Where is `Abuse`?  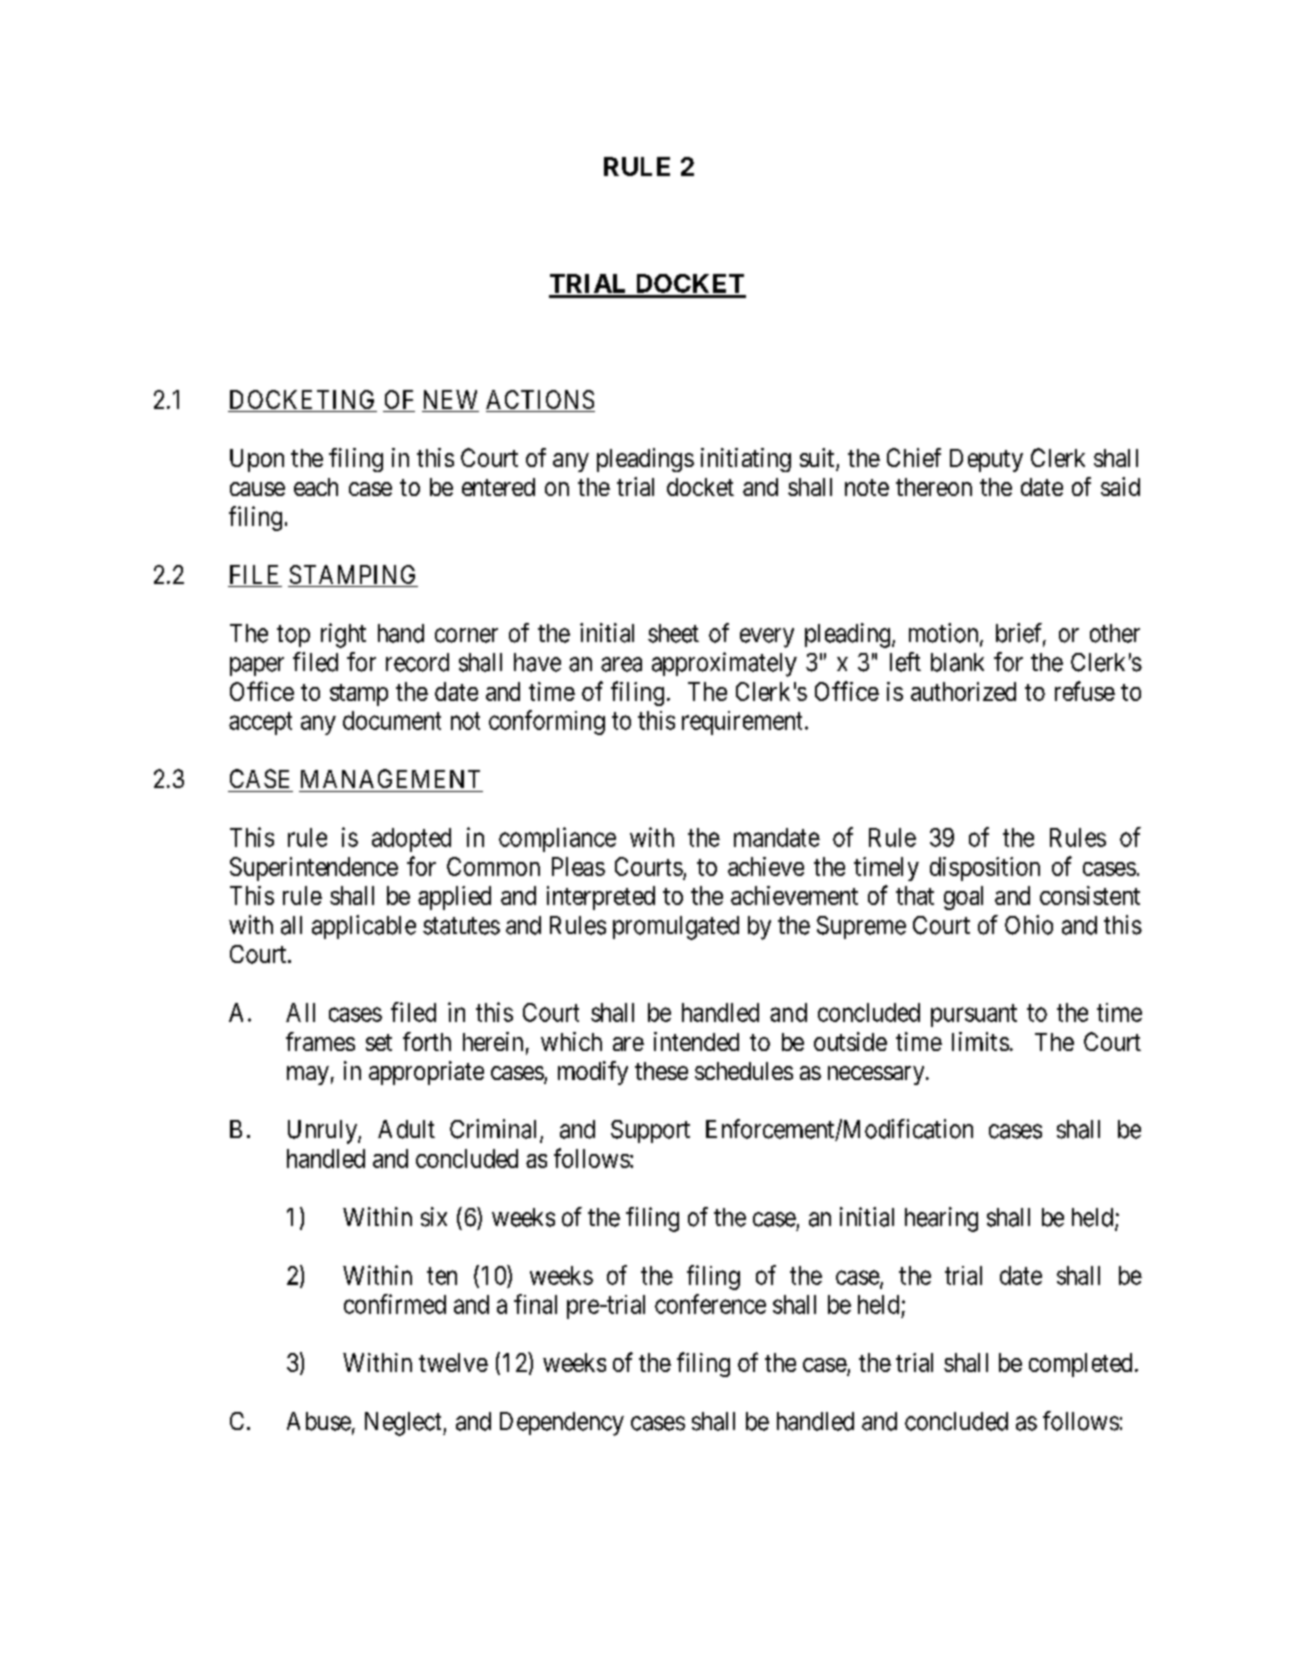
Abuse is located at coordinates (319, 1421).
